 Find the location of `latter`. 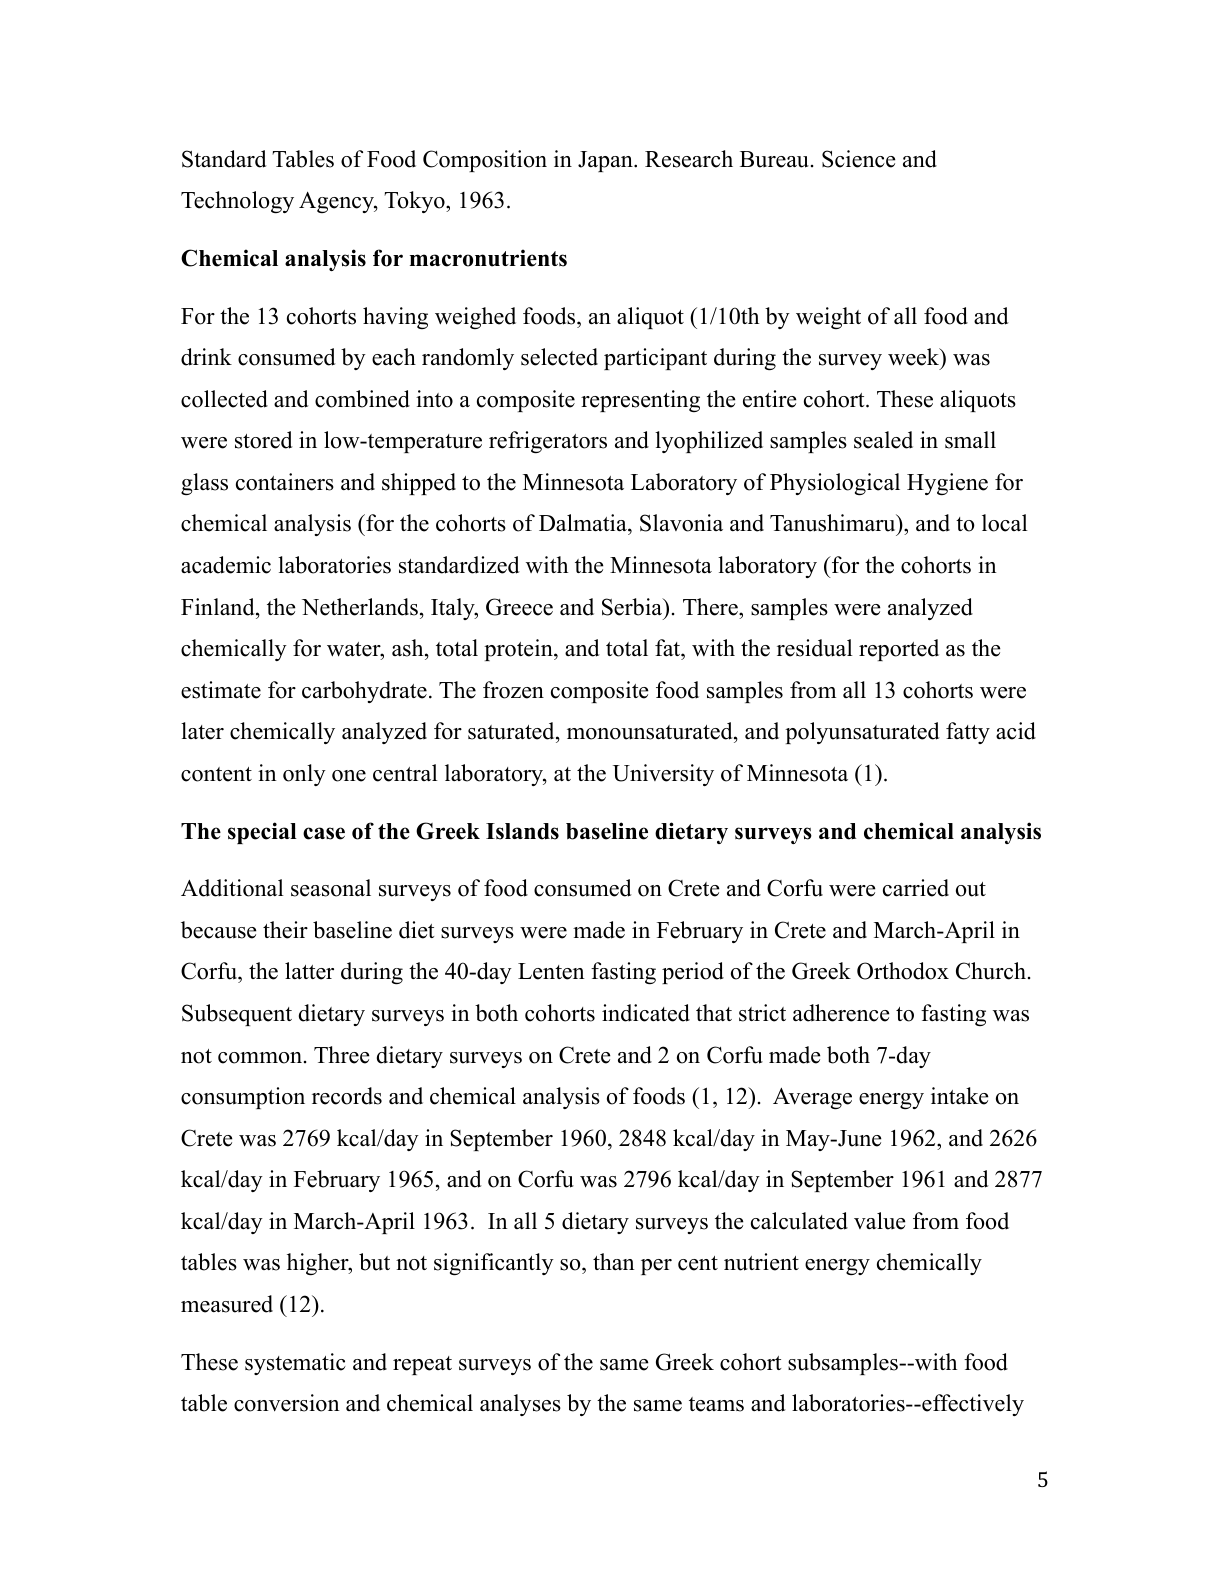

latter is located at coordinates (309, 971).
